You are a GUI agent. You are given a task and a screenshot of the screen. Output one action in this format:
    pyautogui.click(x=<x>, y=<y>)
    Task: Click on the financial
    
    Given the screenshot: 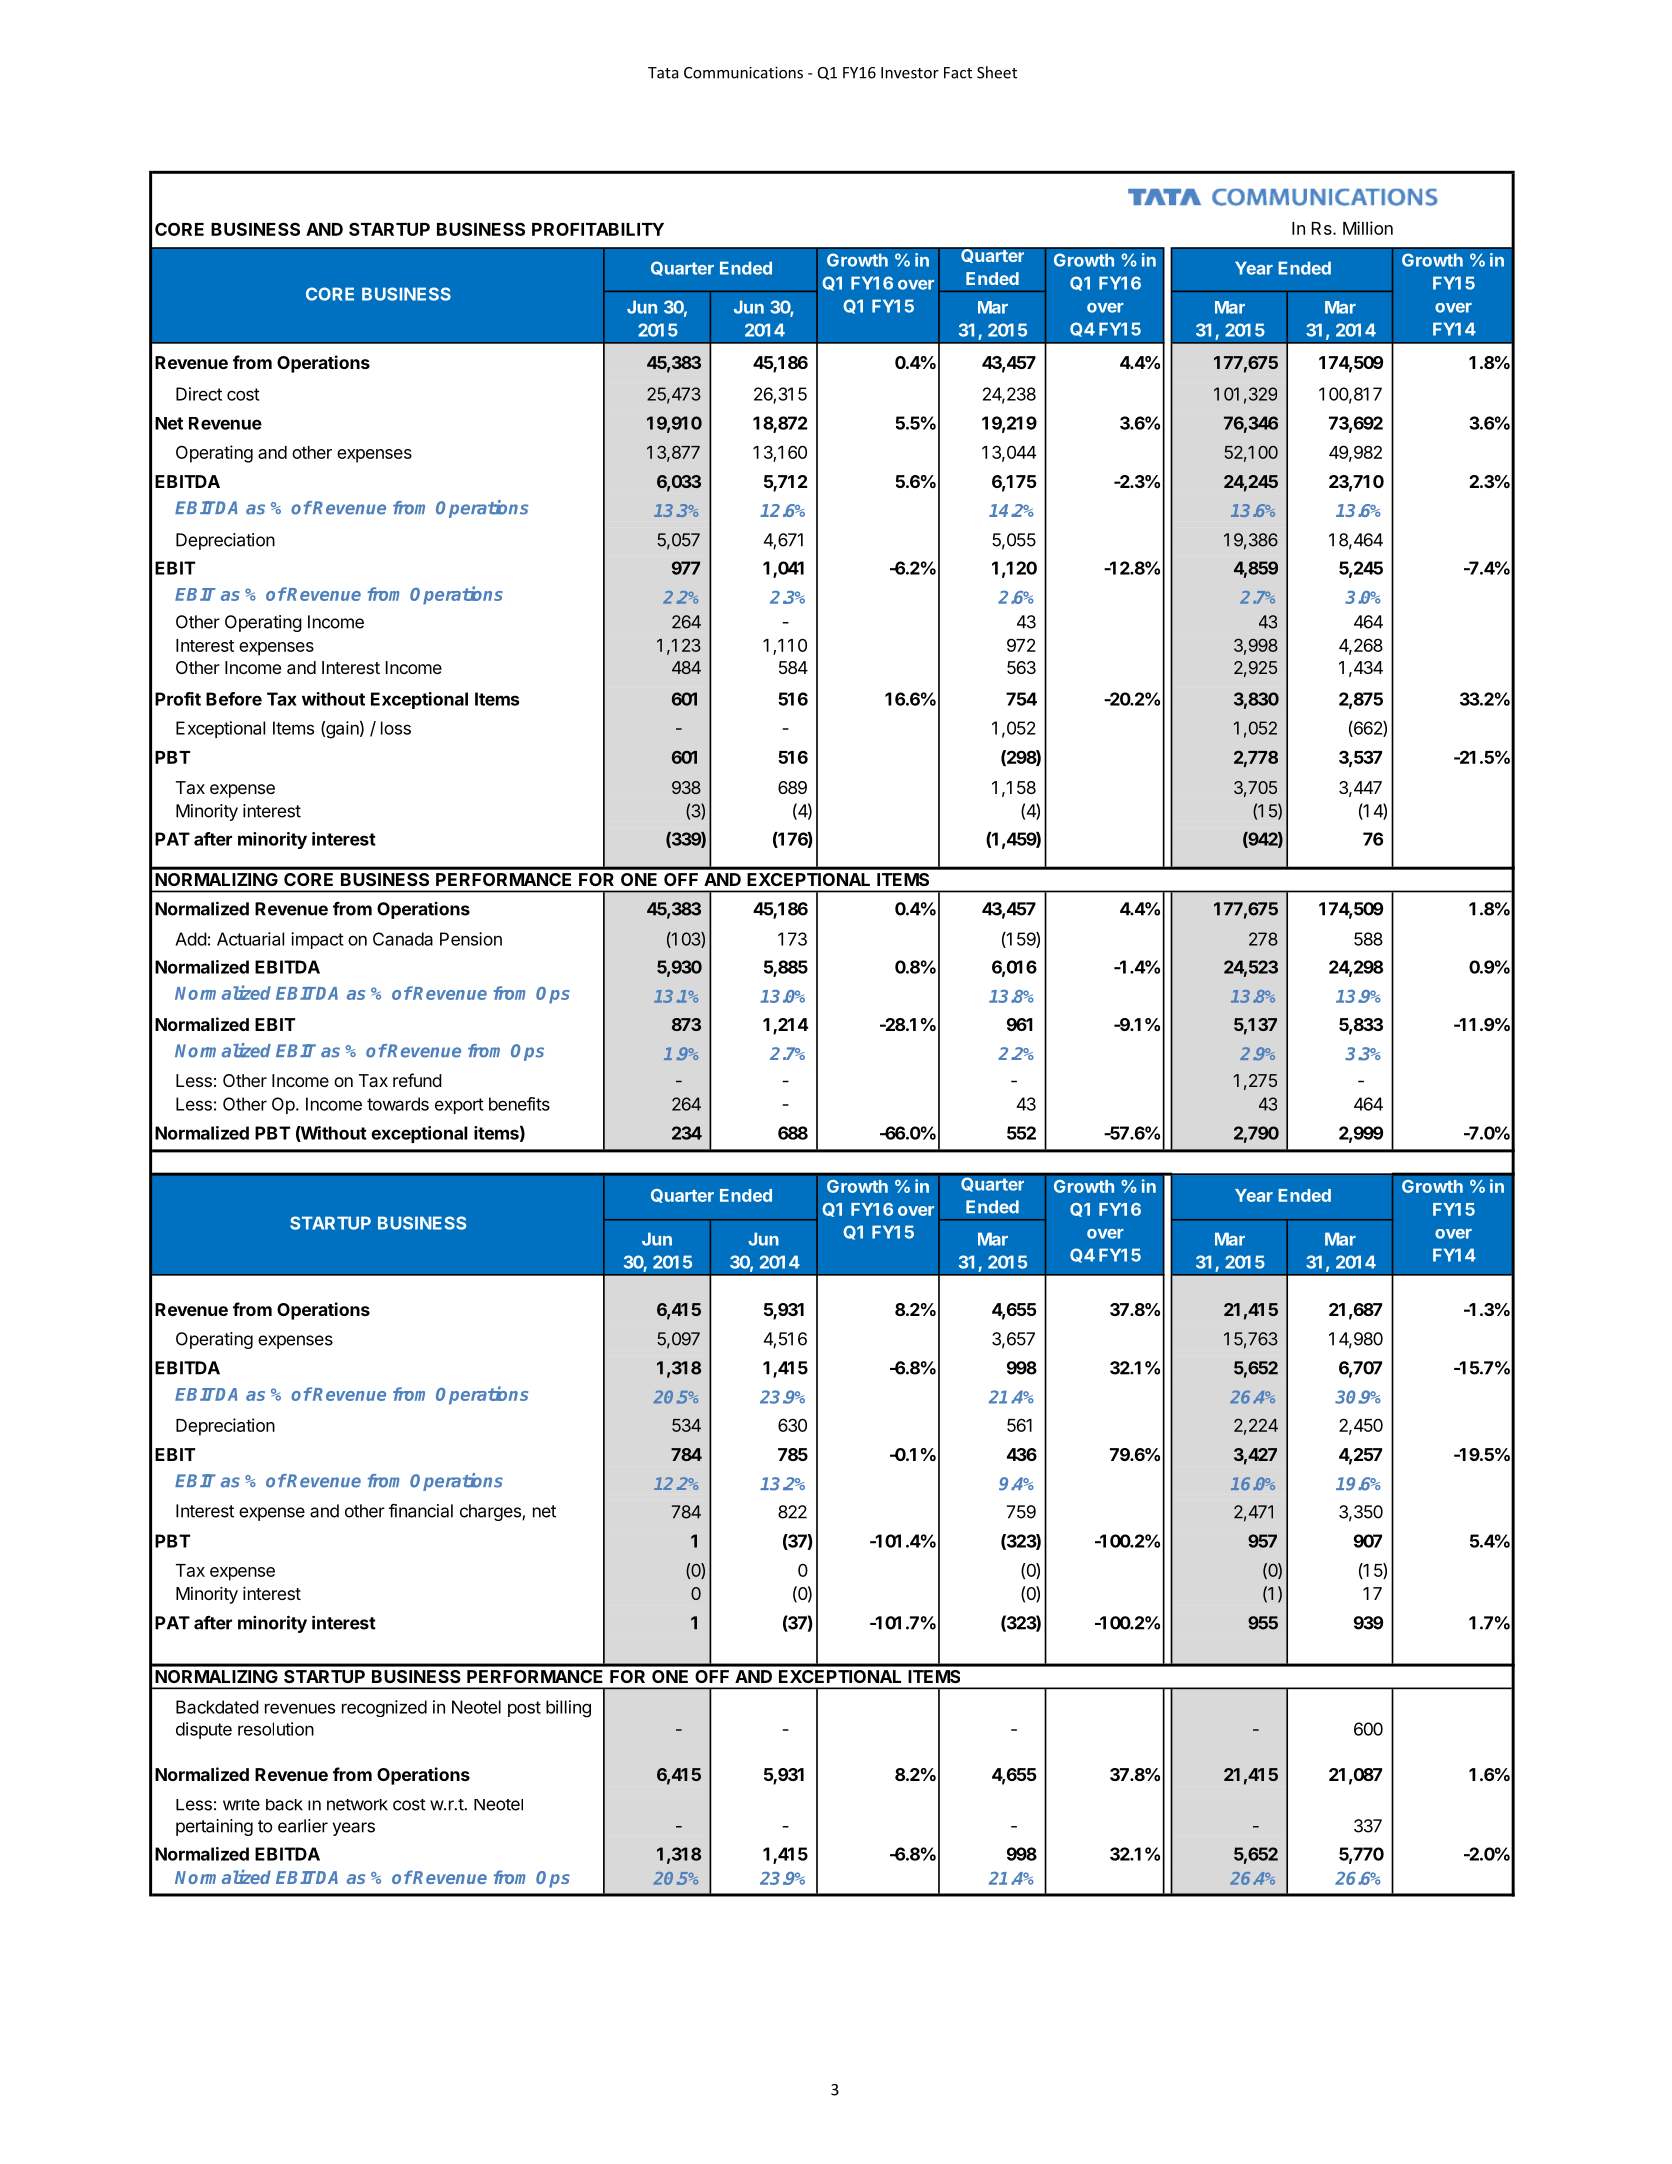 What is the action you would take?
    pyautogui.click(x=421, y=1510)
